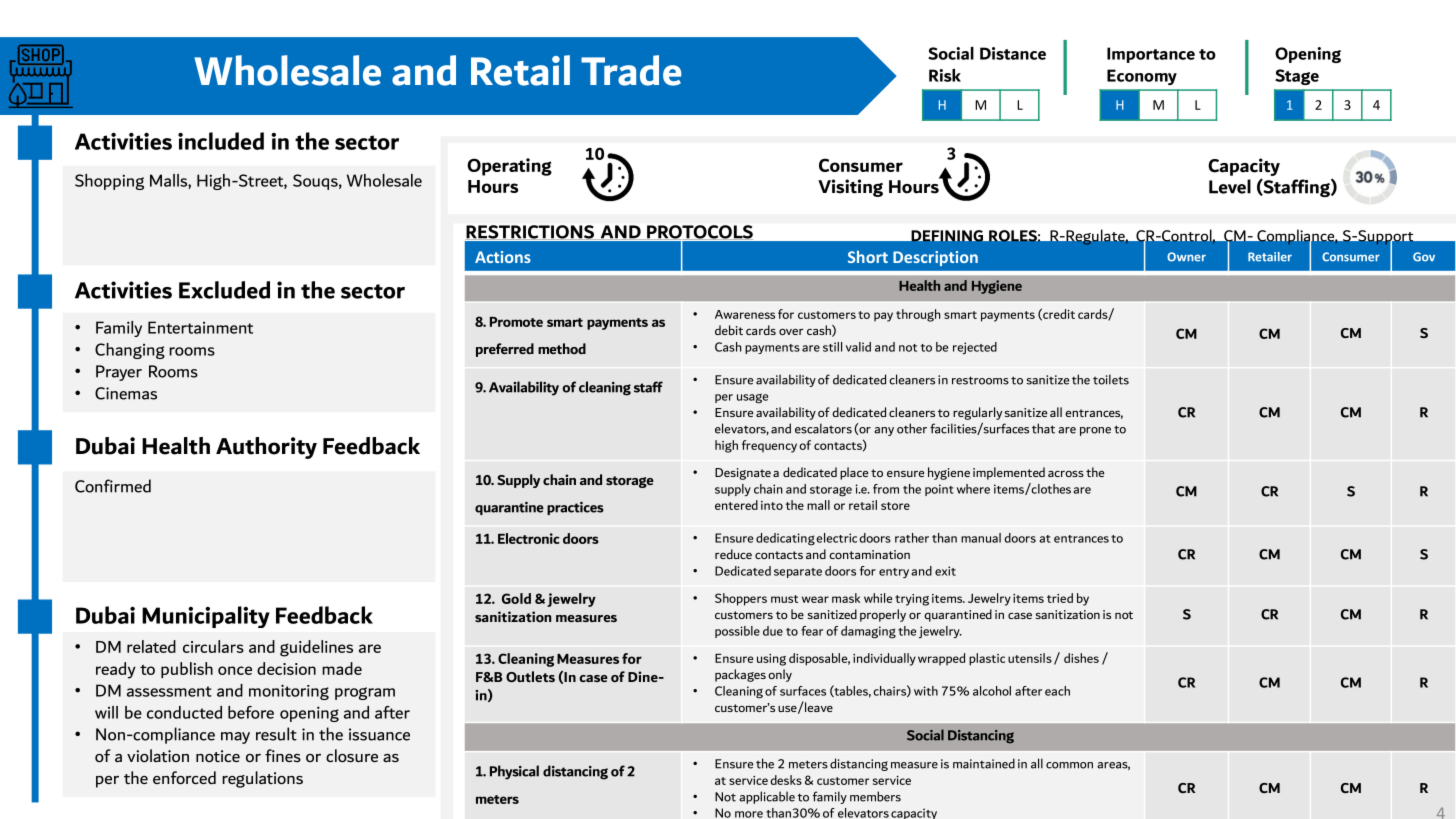  I want to click on Authority, so click(266, 448).
